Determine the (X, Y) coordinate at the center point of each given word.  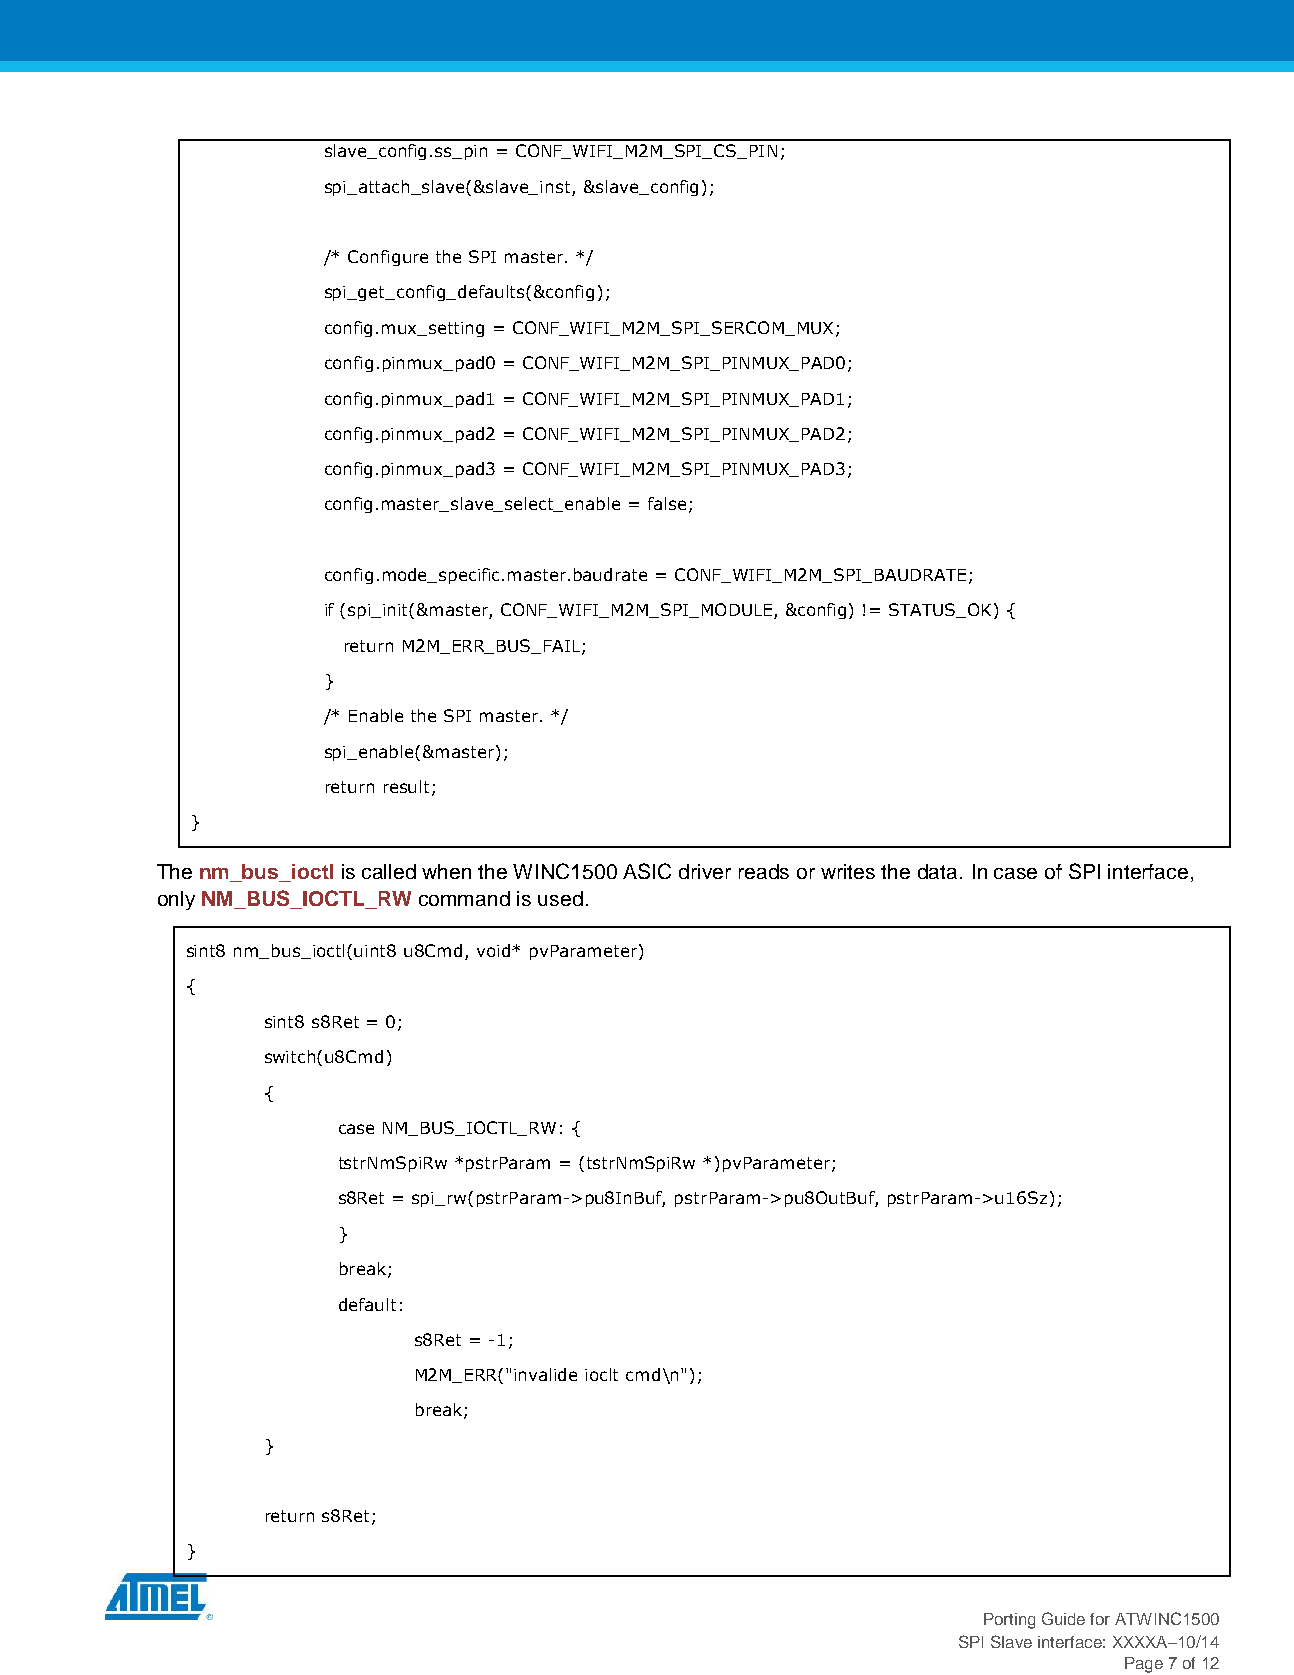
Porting (1009, 1621)
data (937, 871)
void (495, 950)
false (667, 503)
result (408, 788)
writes (848, 871)
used (560, 898)
